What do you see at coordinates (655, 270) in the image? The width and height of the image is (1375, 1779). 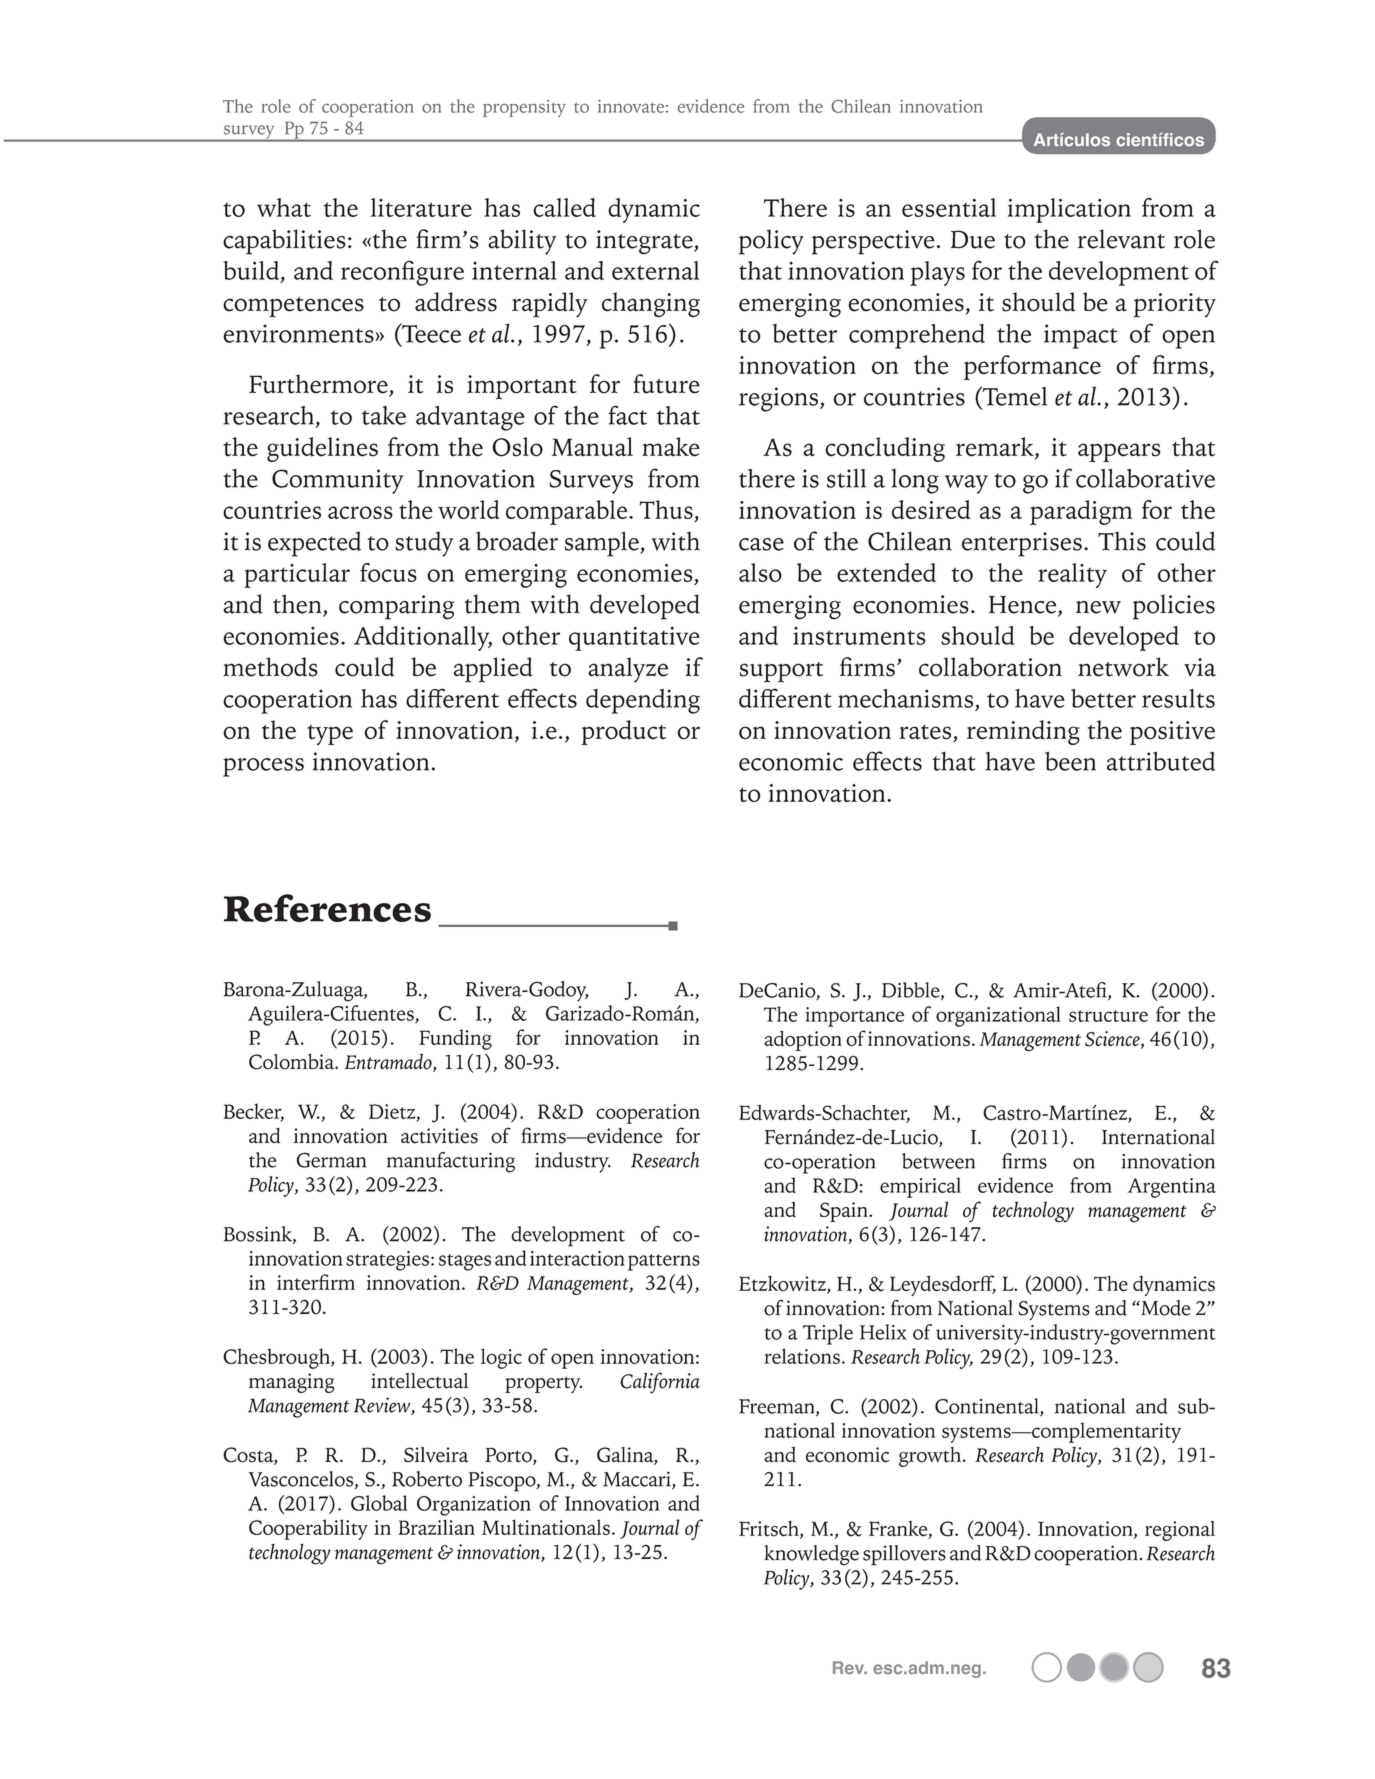 I see `external` at bounding box center [655, 270].
